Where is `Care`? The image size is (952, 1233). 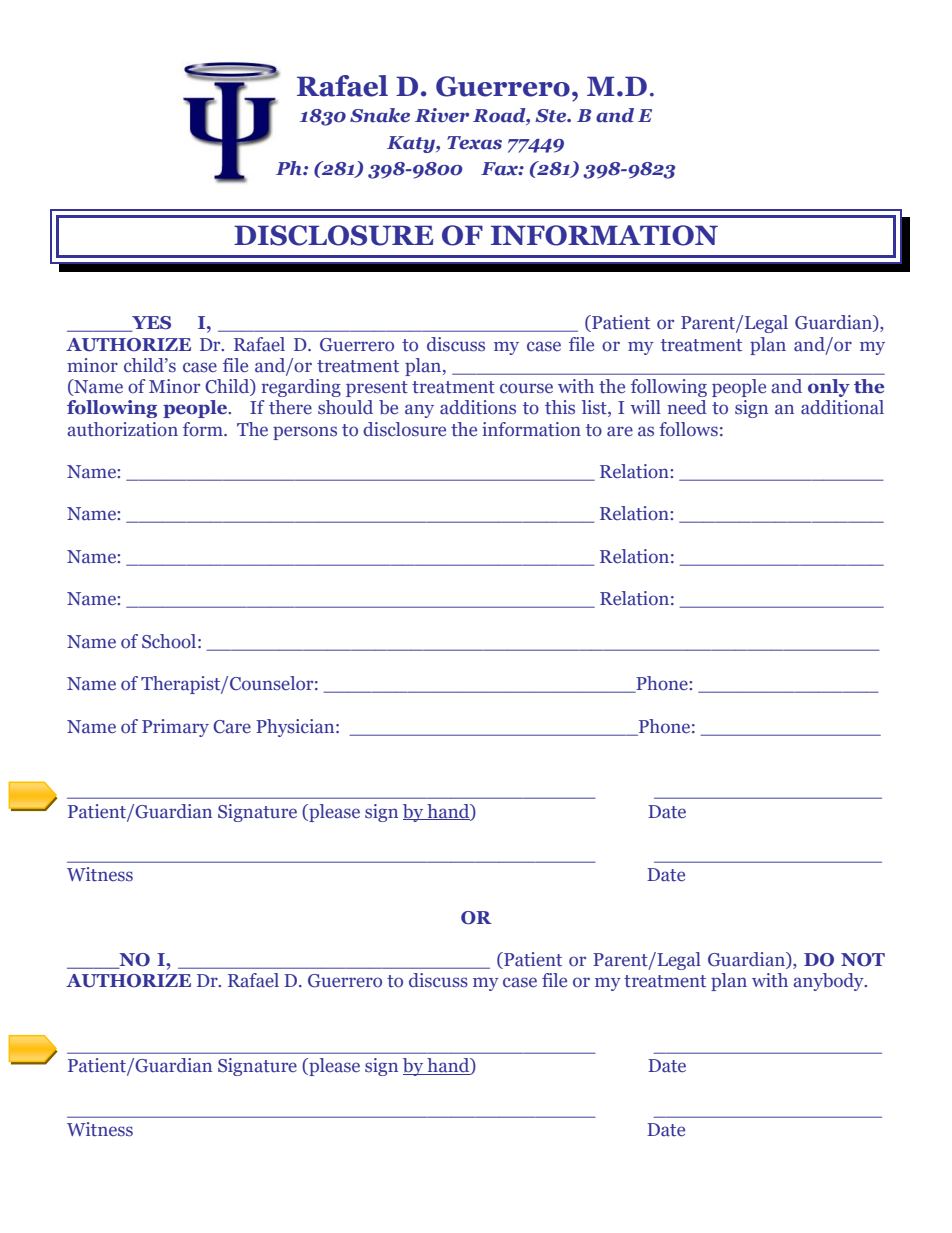 Care is located at coordinates (232, 727).
